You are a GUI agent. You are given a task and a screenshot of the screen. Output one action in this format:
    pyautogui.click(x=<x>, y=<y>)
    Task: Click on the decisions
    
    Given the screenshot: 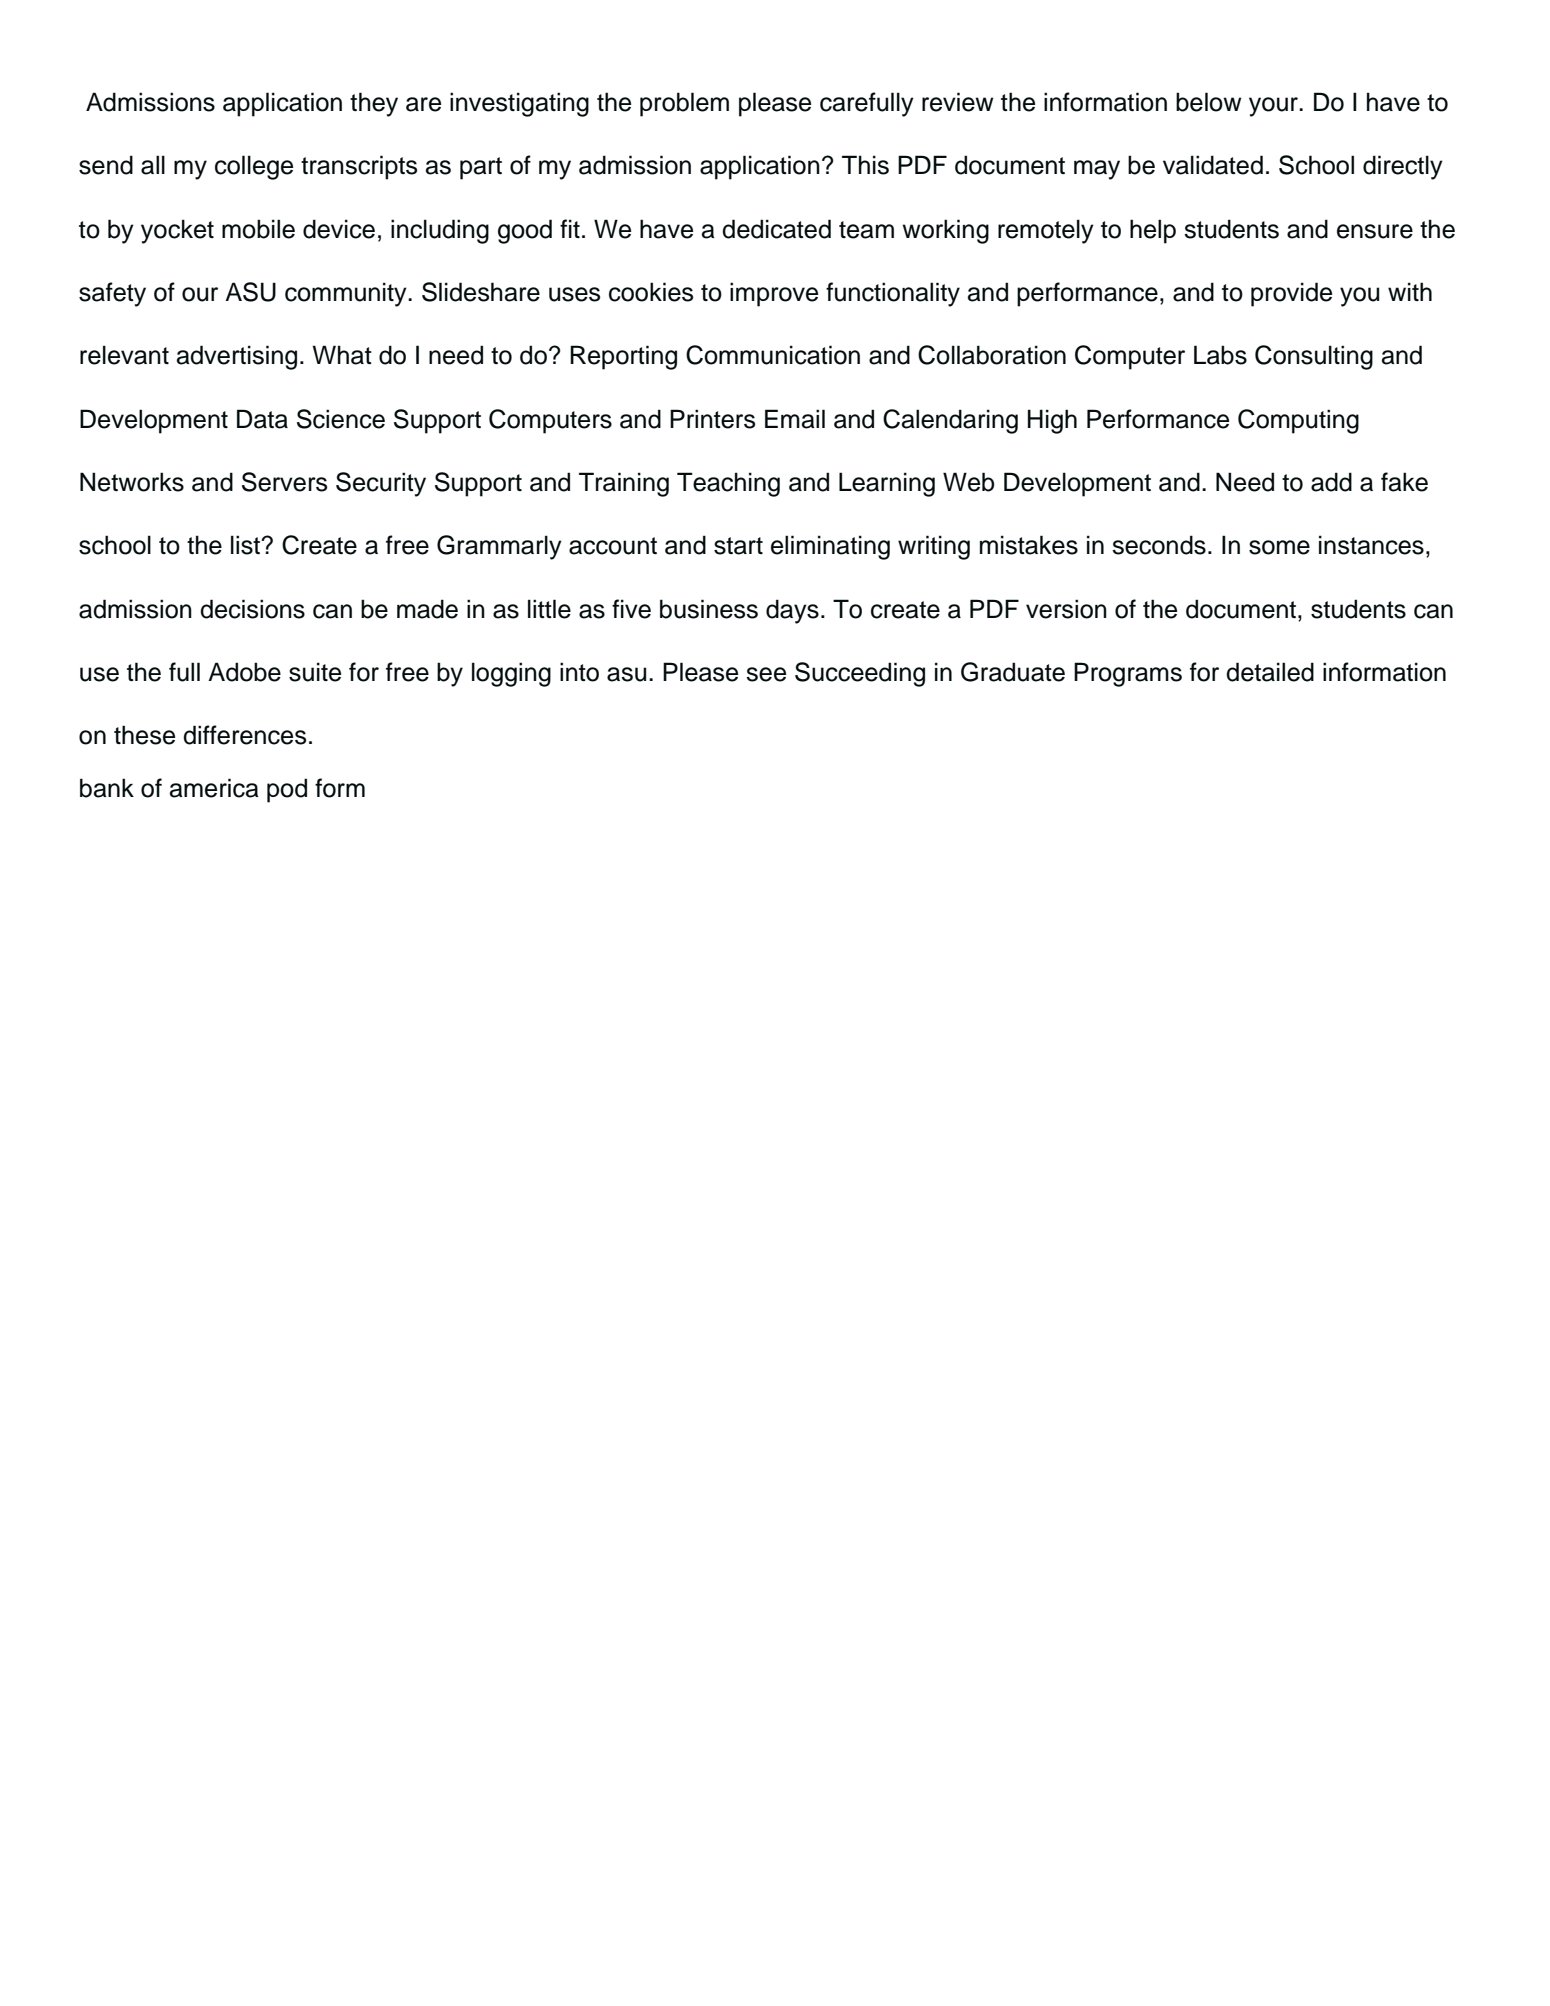 What is the action you would take?
    pyautogui.click(x=252, y=609)
